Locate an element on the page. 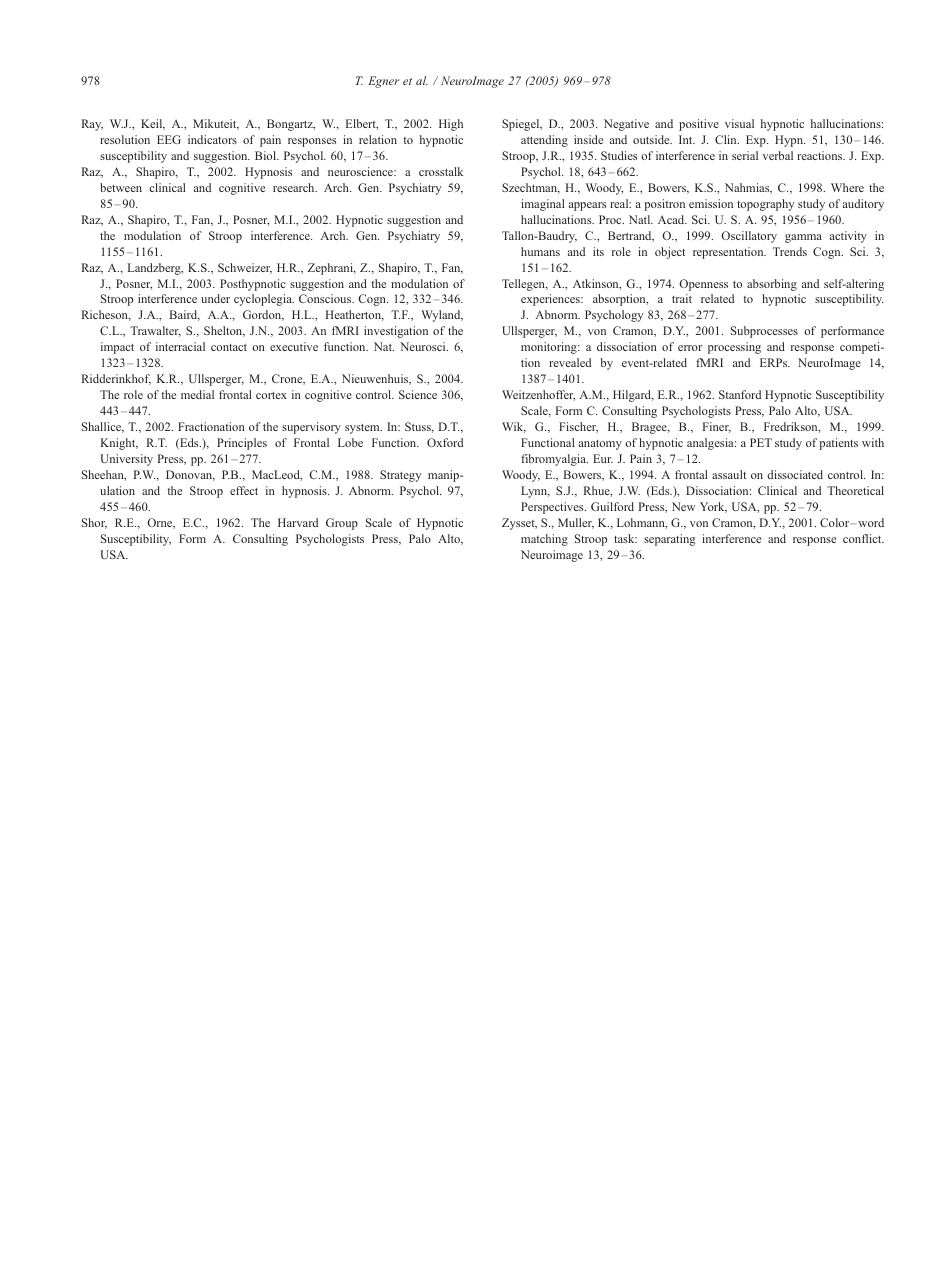 The width and height of the page is (952, 1271). visual is located at coordinates (739, 123).
